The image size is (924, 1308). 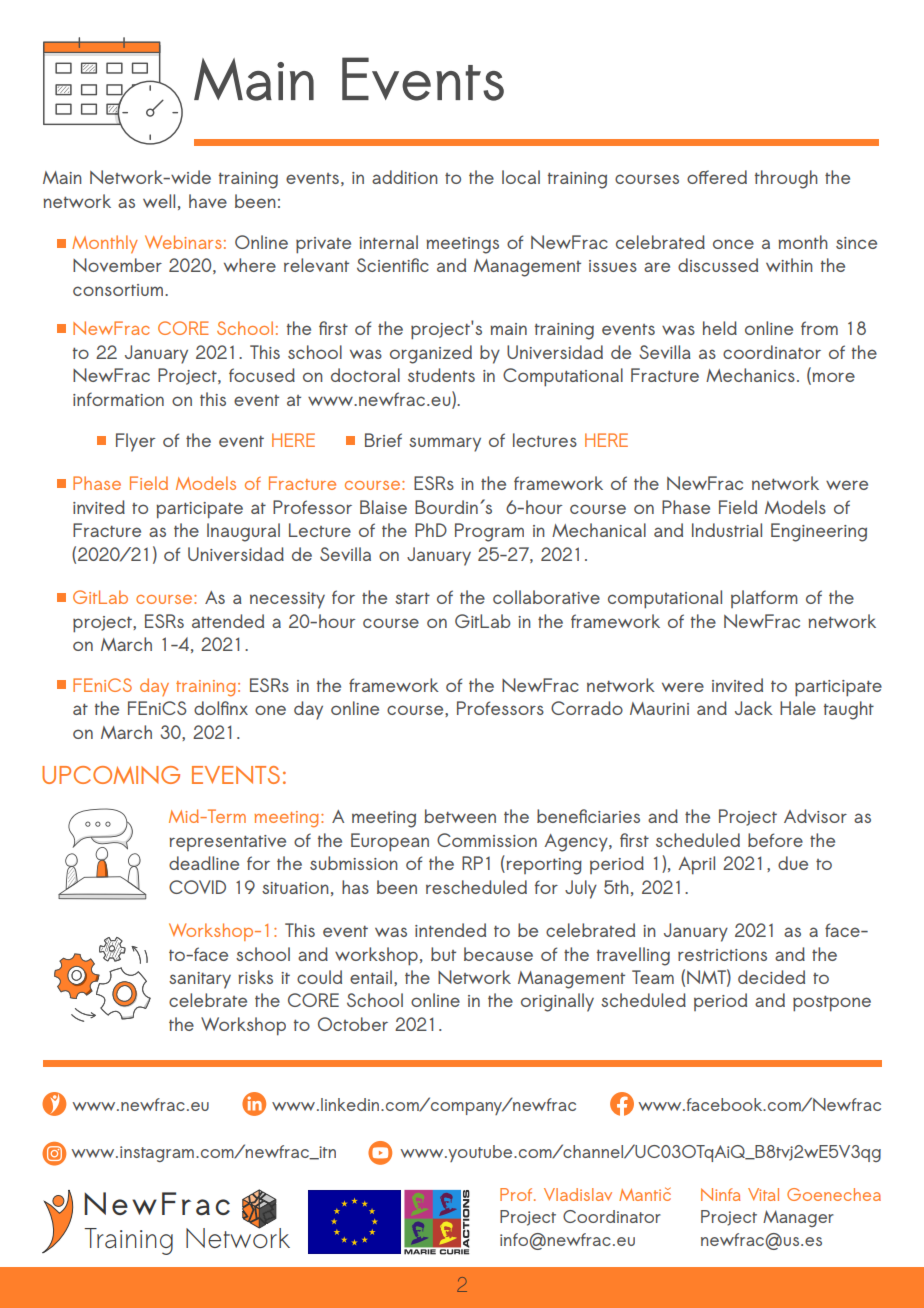 What do you see at coordinates (489, 532) in the page?
I see `Program` at bounding box center [489, 532].
